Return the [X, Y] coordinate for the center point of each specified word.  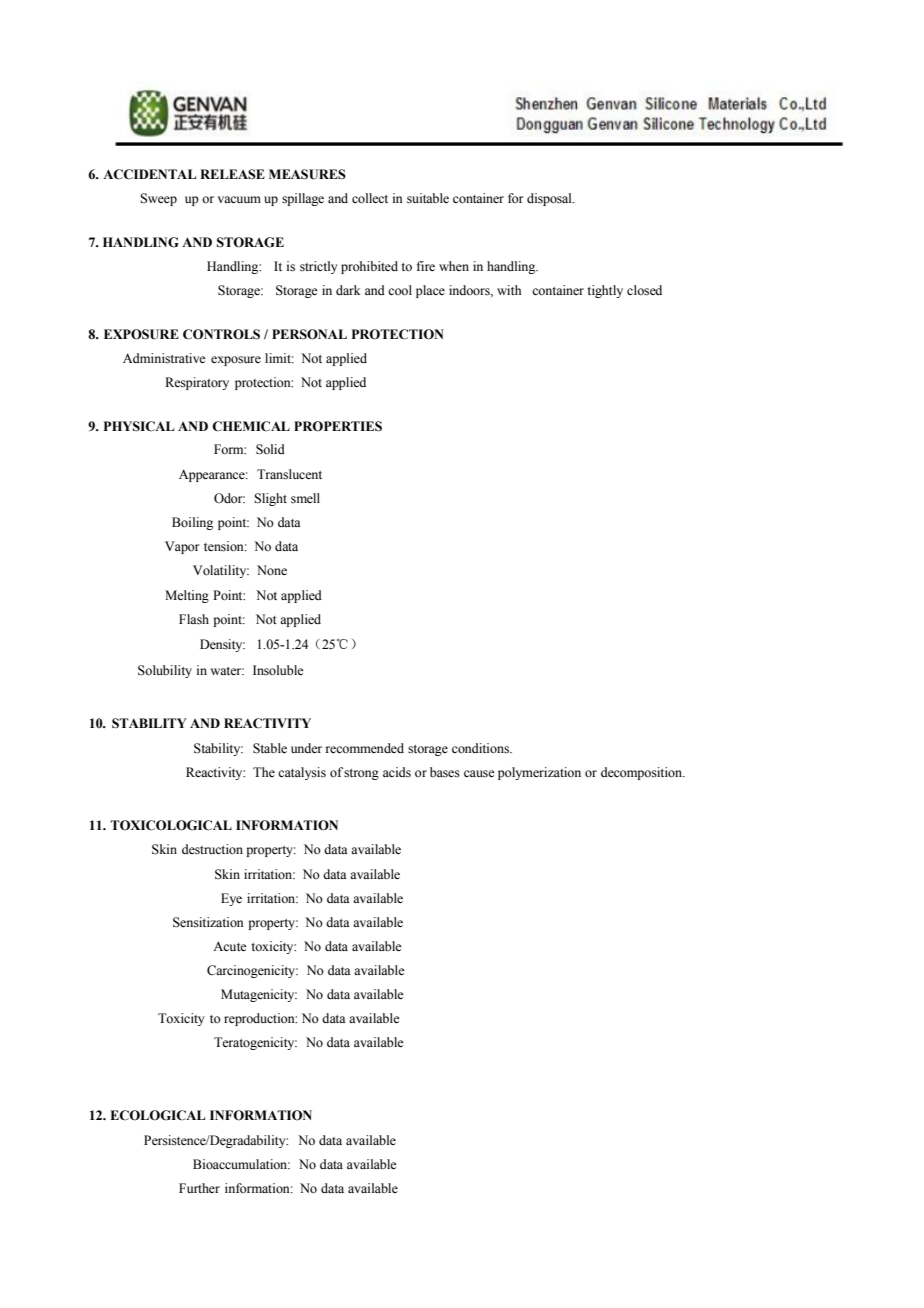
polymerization [539, 773]
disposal [550, 199]
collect [370, 198]
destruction [212, 849]
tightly [605, 291]
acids [397, 772]
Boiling [192, 523]
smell [305, 498]
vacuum [239, 199]
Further [199, 1188]
